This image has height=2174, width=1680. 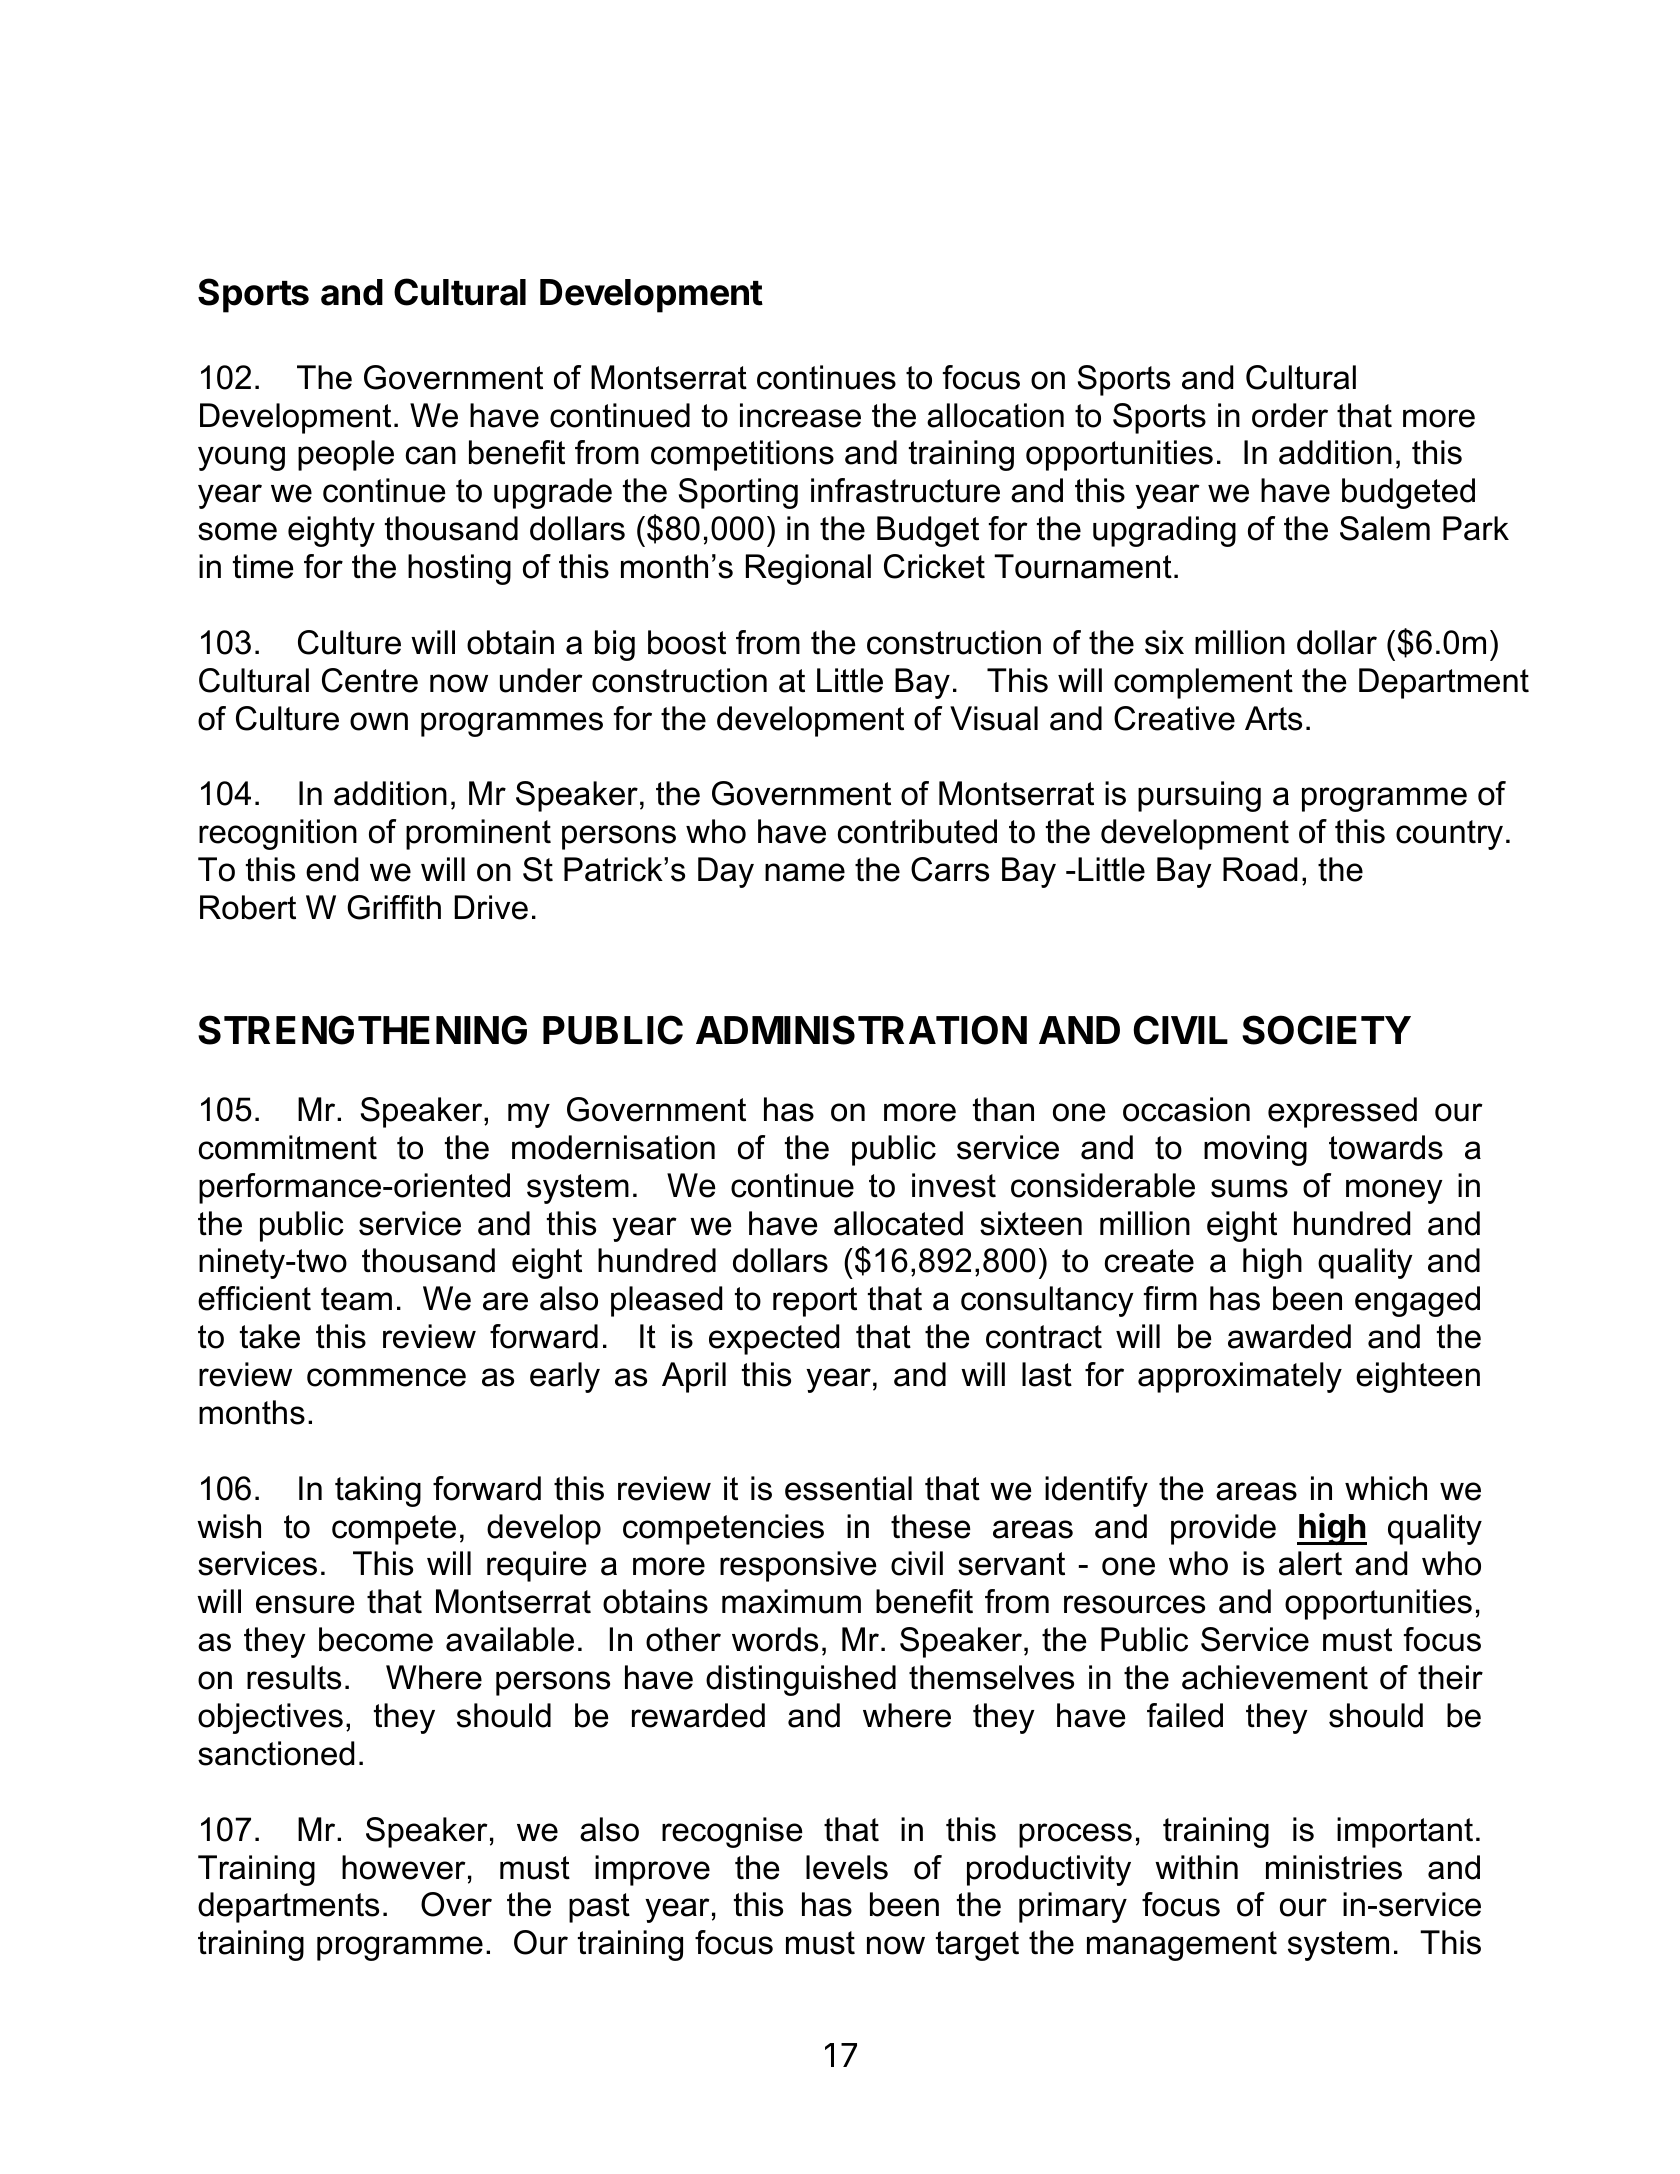 What do you see at coordinates (404, 1867) in the image?
I see `however` at bounding box center [404, 1867].
